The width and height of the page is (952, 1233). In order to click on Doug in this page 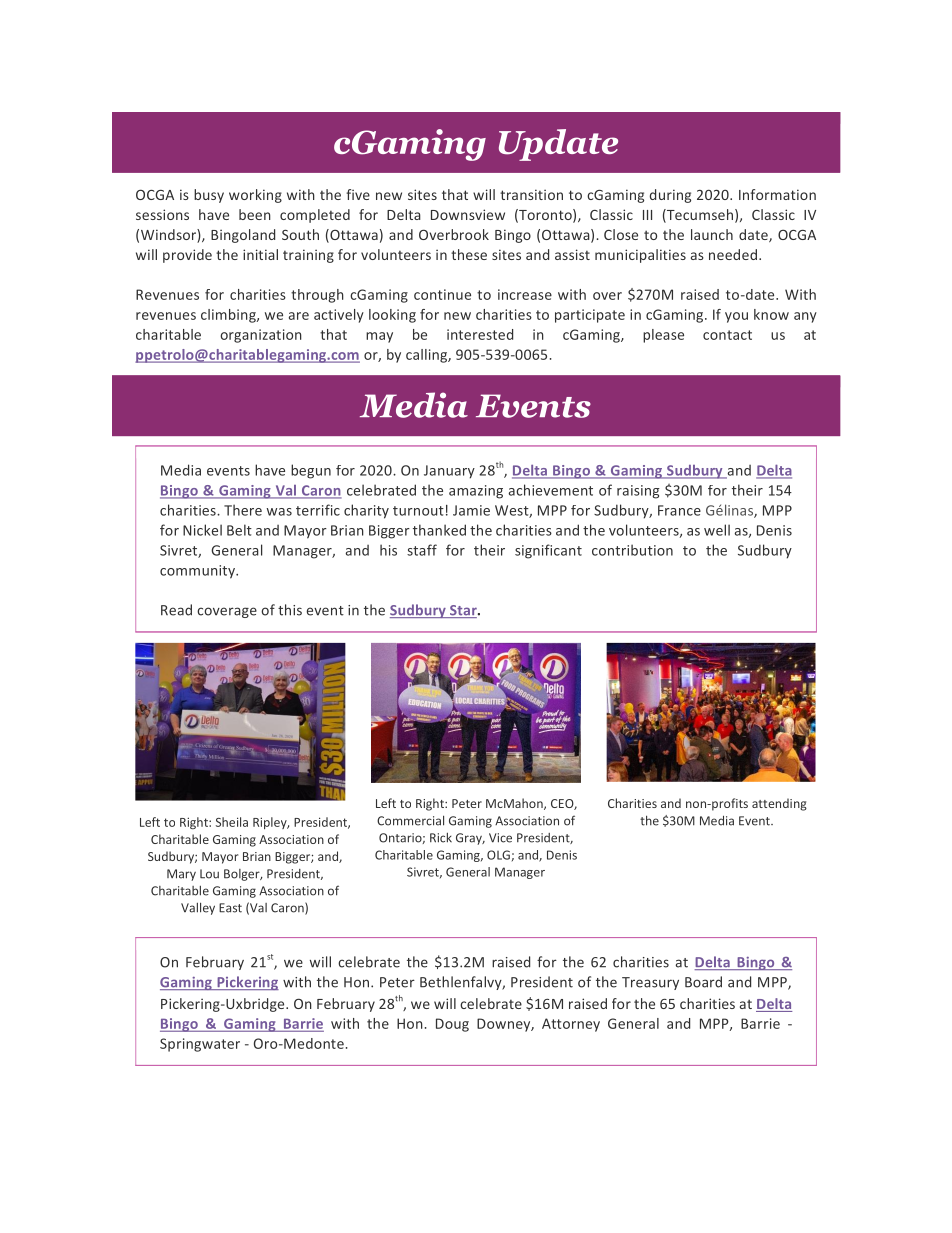, I will do `click(452, 1025)`.
